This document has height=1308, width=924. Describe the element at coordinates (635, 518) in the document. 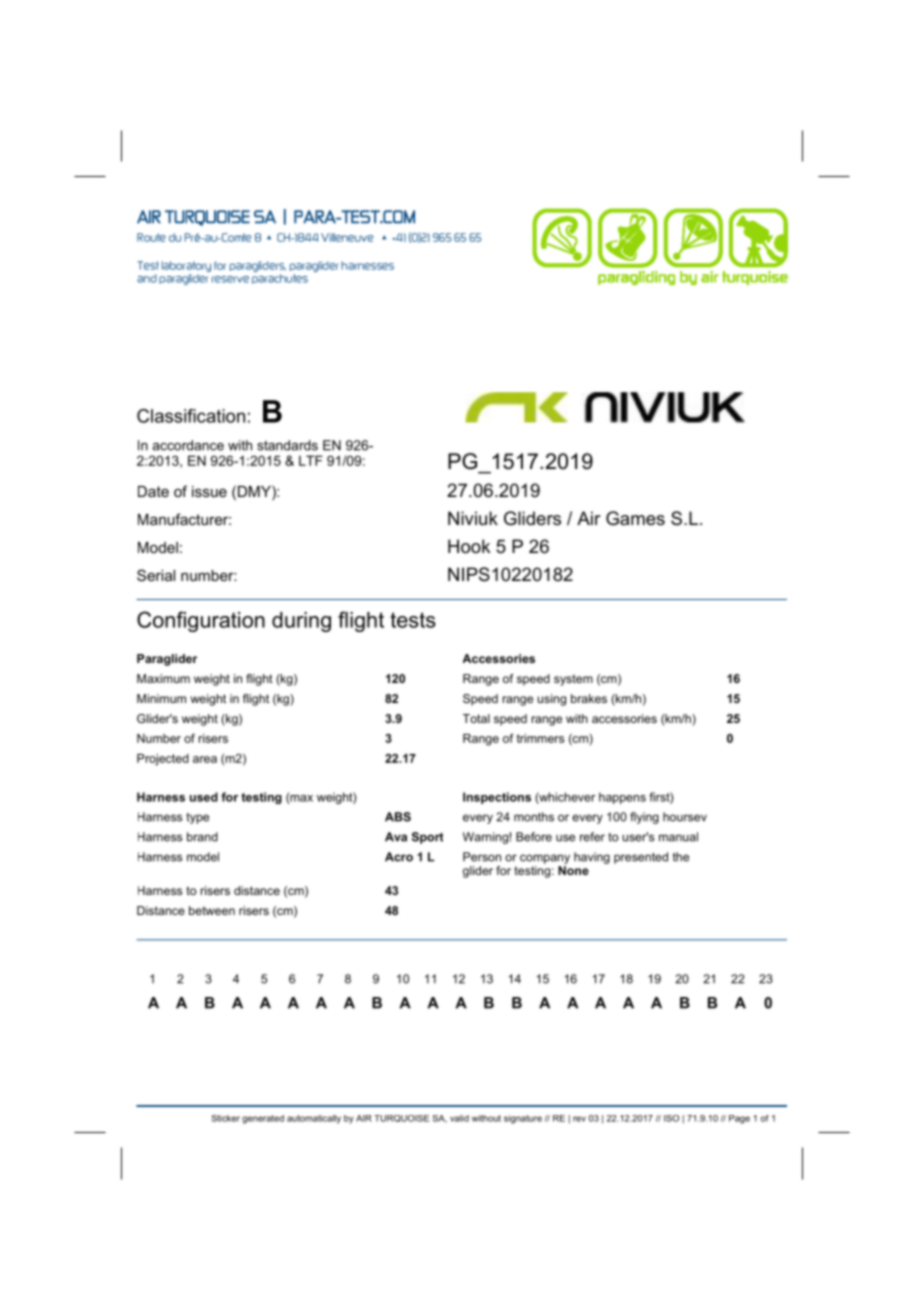

I see `Games` at that location.
